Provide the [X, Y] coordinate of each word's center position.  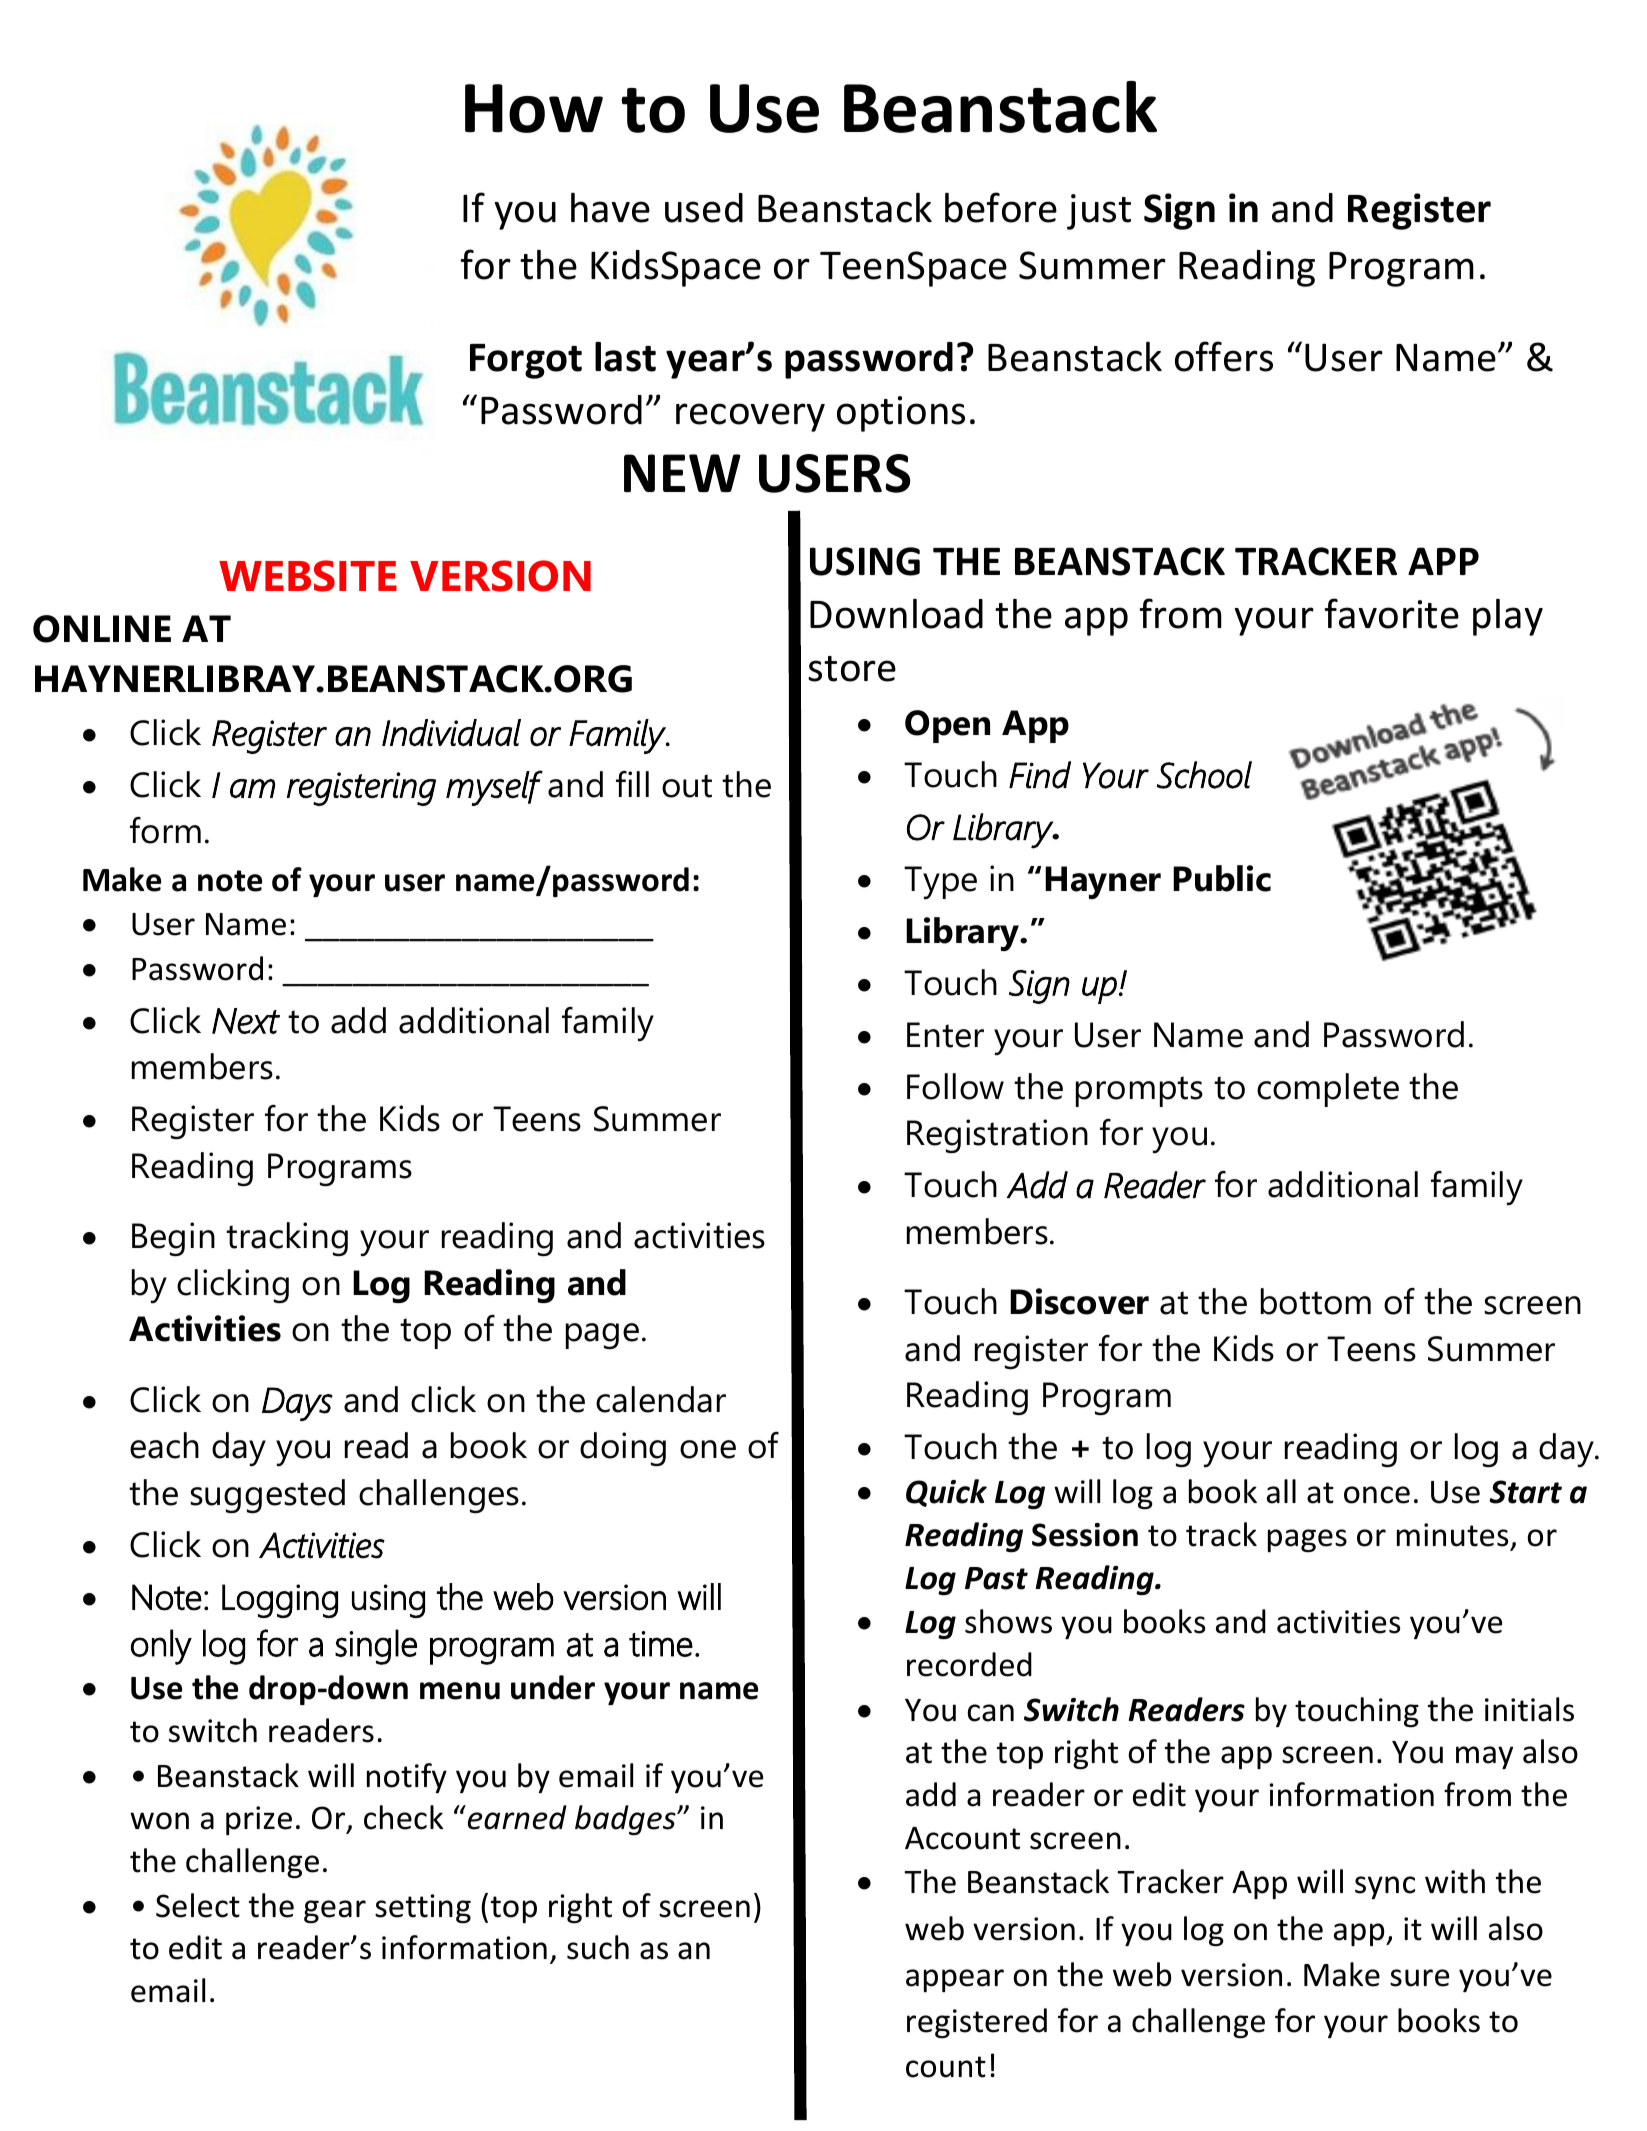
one [708, 1449]
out [687, 786]
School [1204, 775]
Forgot [526, 361]
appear [955, 1980]
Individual [451, 733]
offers [1224, 356]
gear [335, 1912]
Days [297, 1404]
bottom [1316, 1301]
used [704, 208]
